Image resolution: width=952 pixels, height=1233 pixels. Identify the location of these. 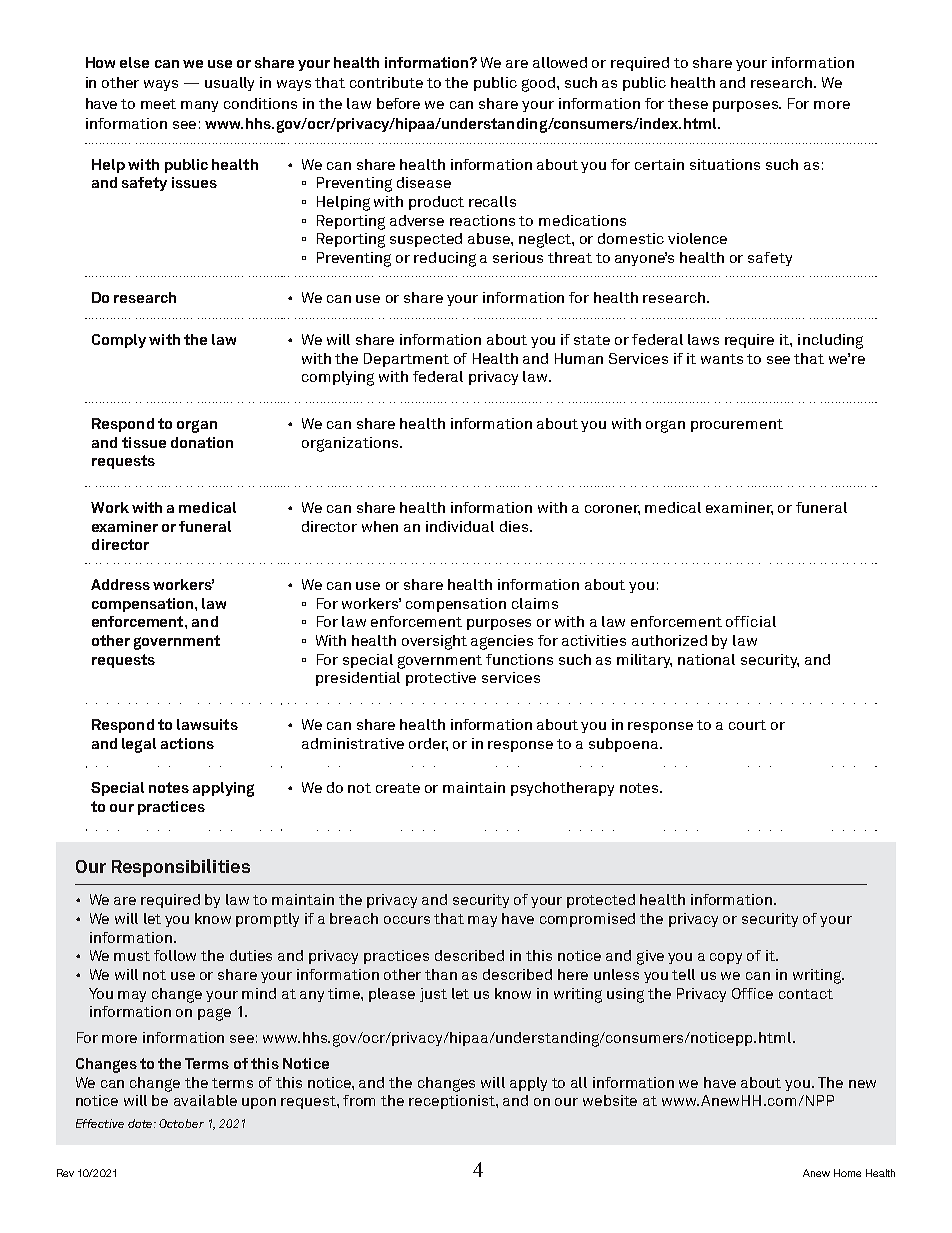
(688, 103).
